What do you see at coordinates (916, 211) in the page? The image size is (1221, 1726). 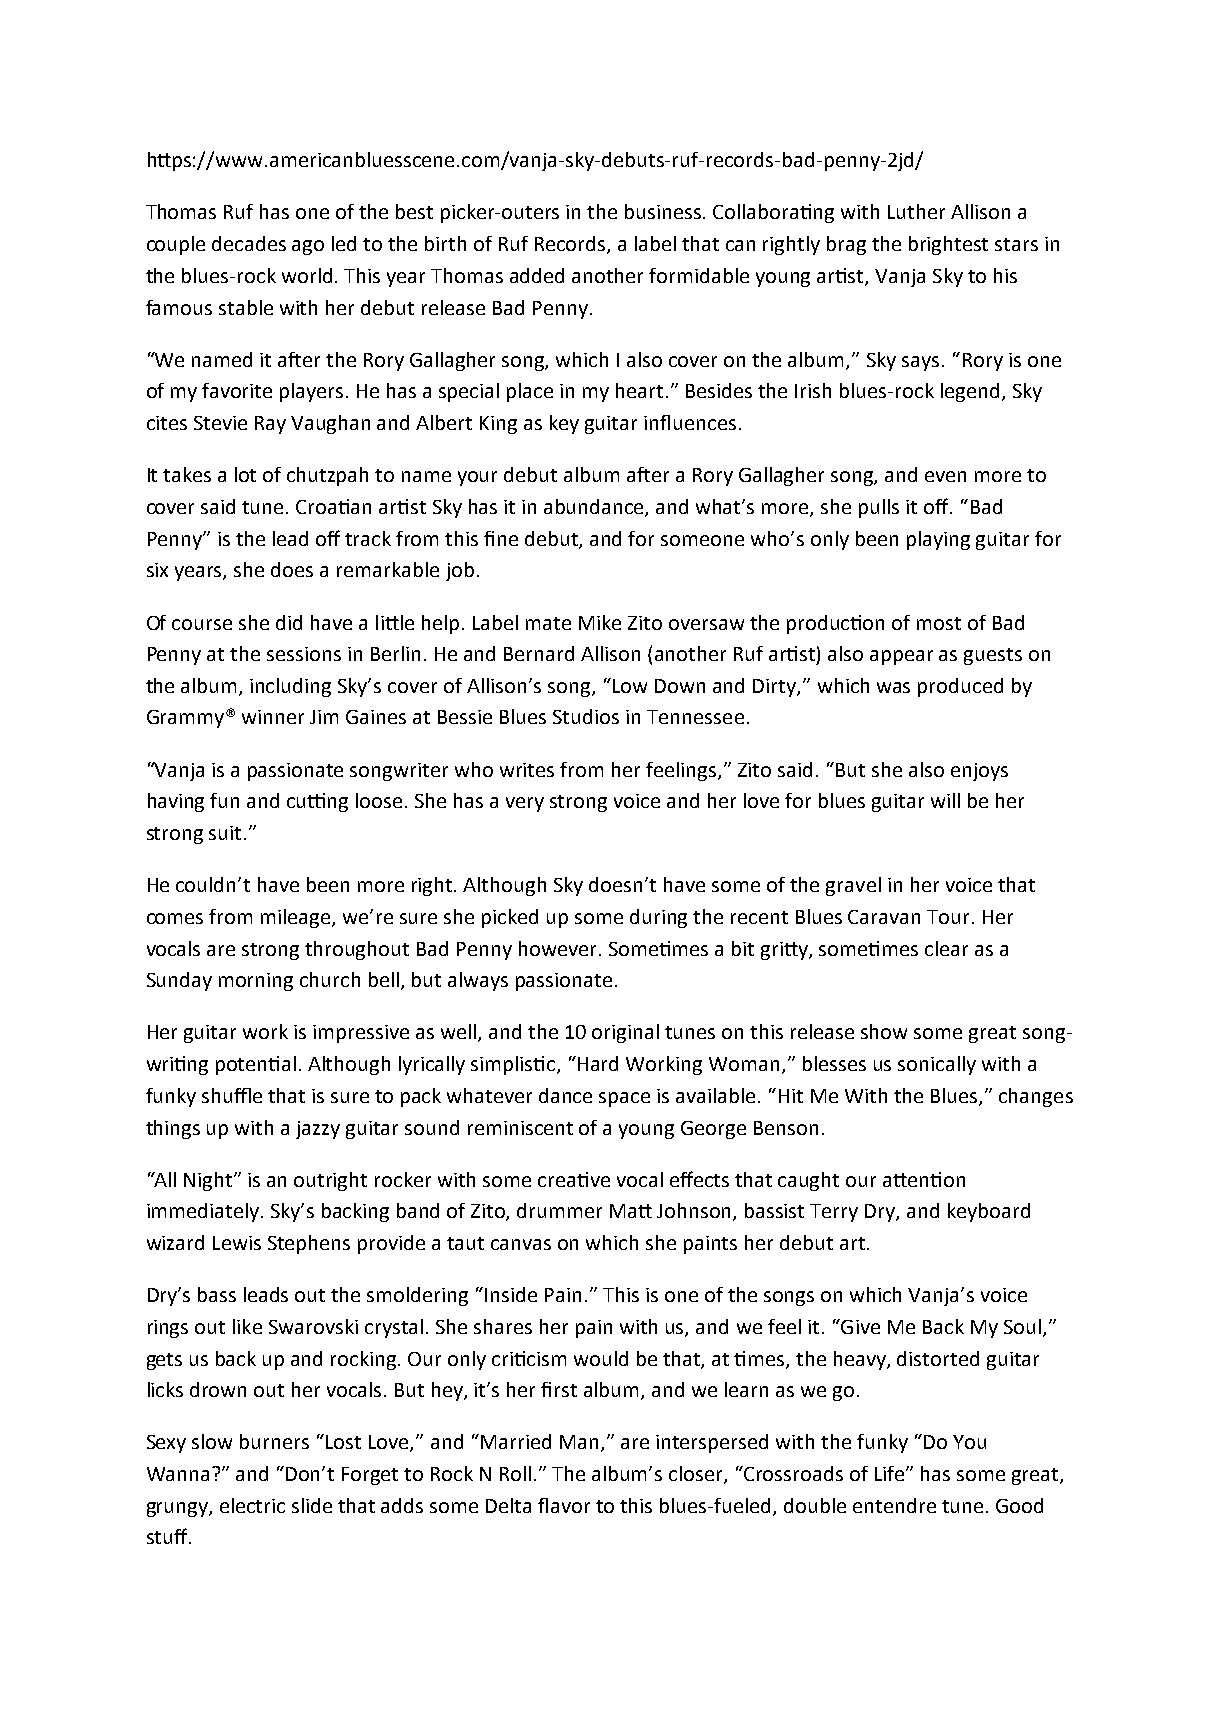 I see `Luther` at bounding box center [916, 211].
